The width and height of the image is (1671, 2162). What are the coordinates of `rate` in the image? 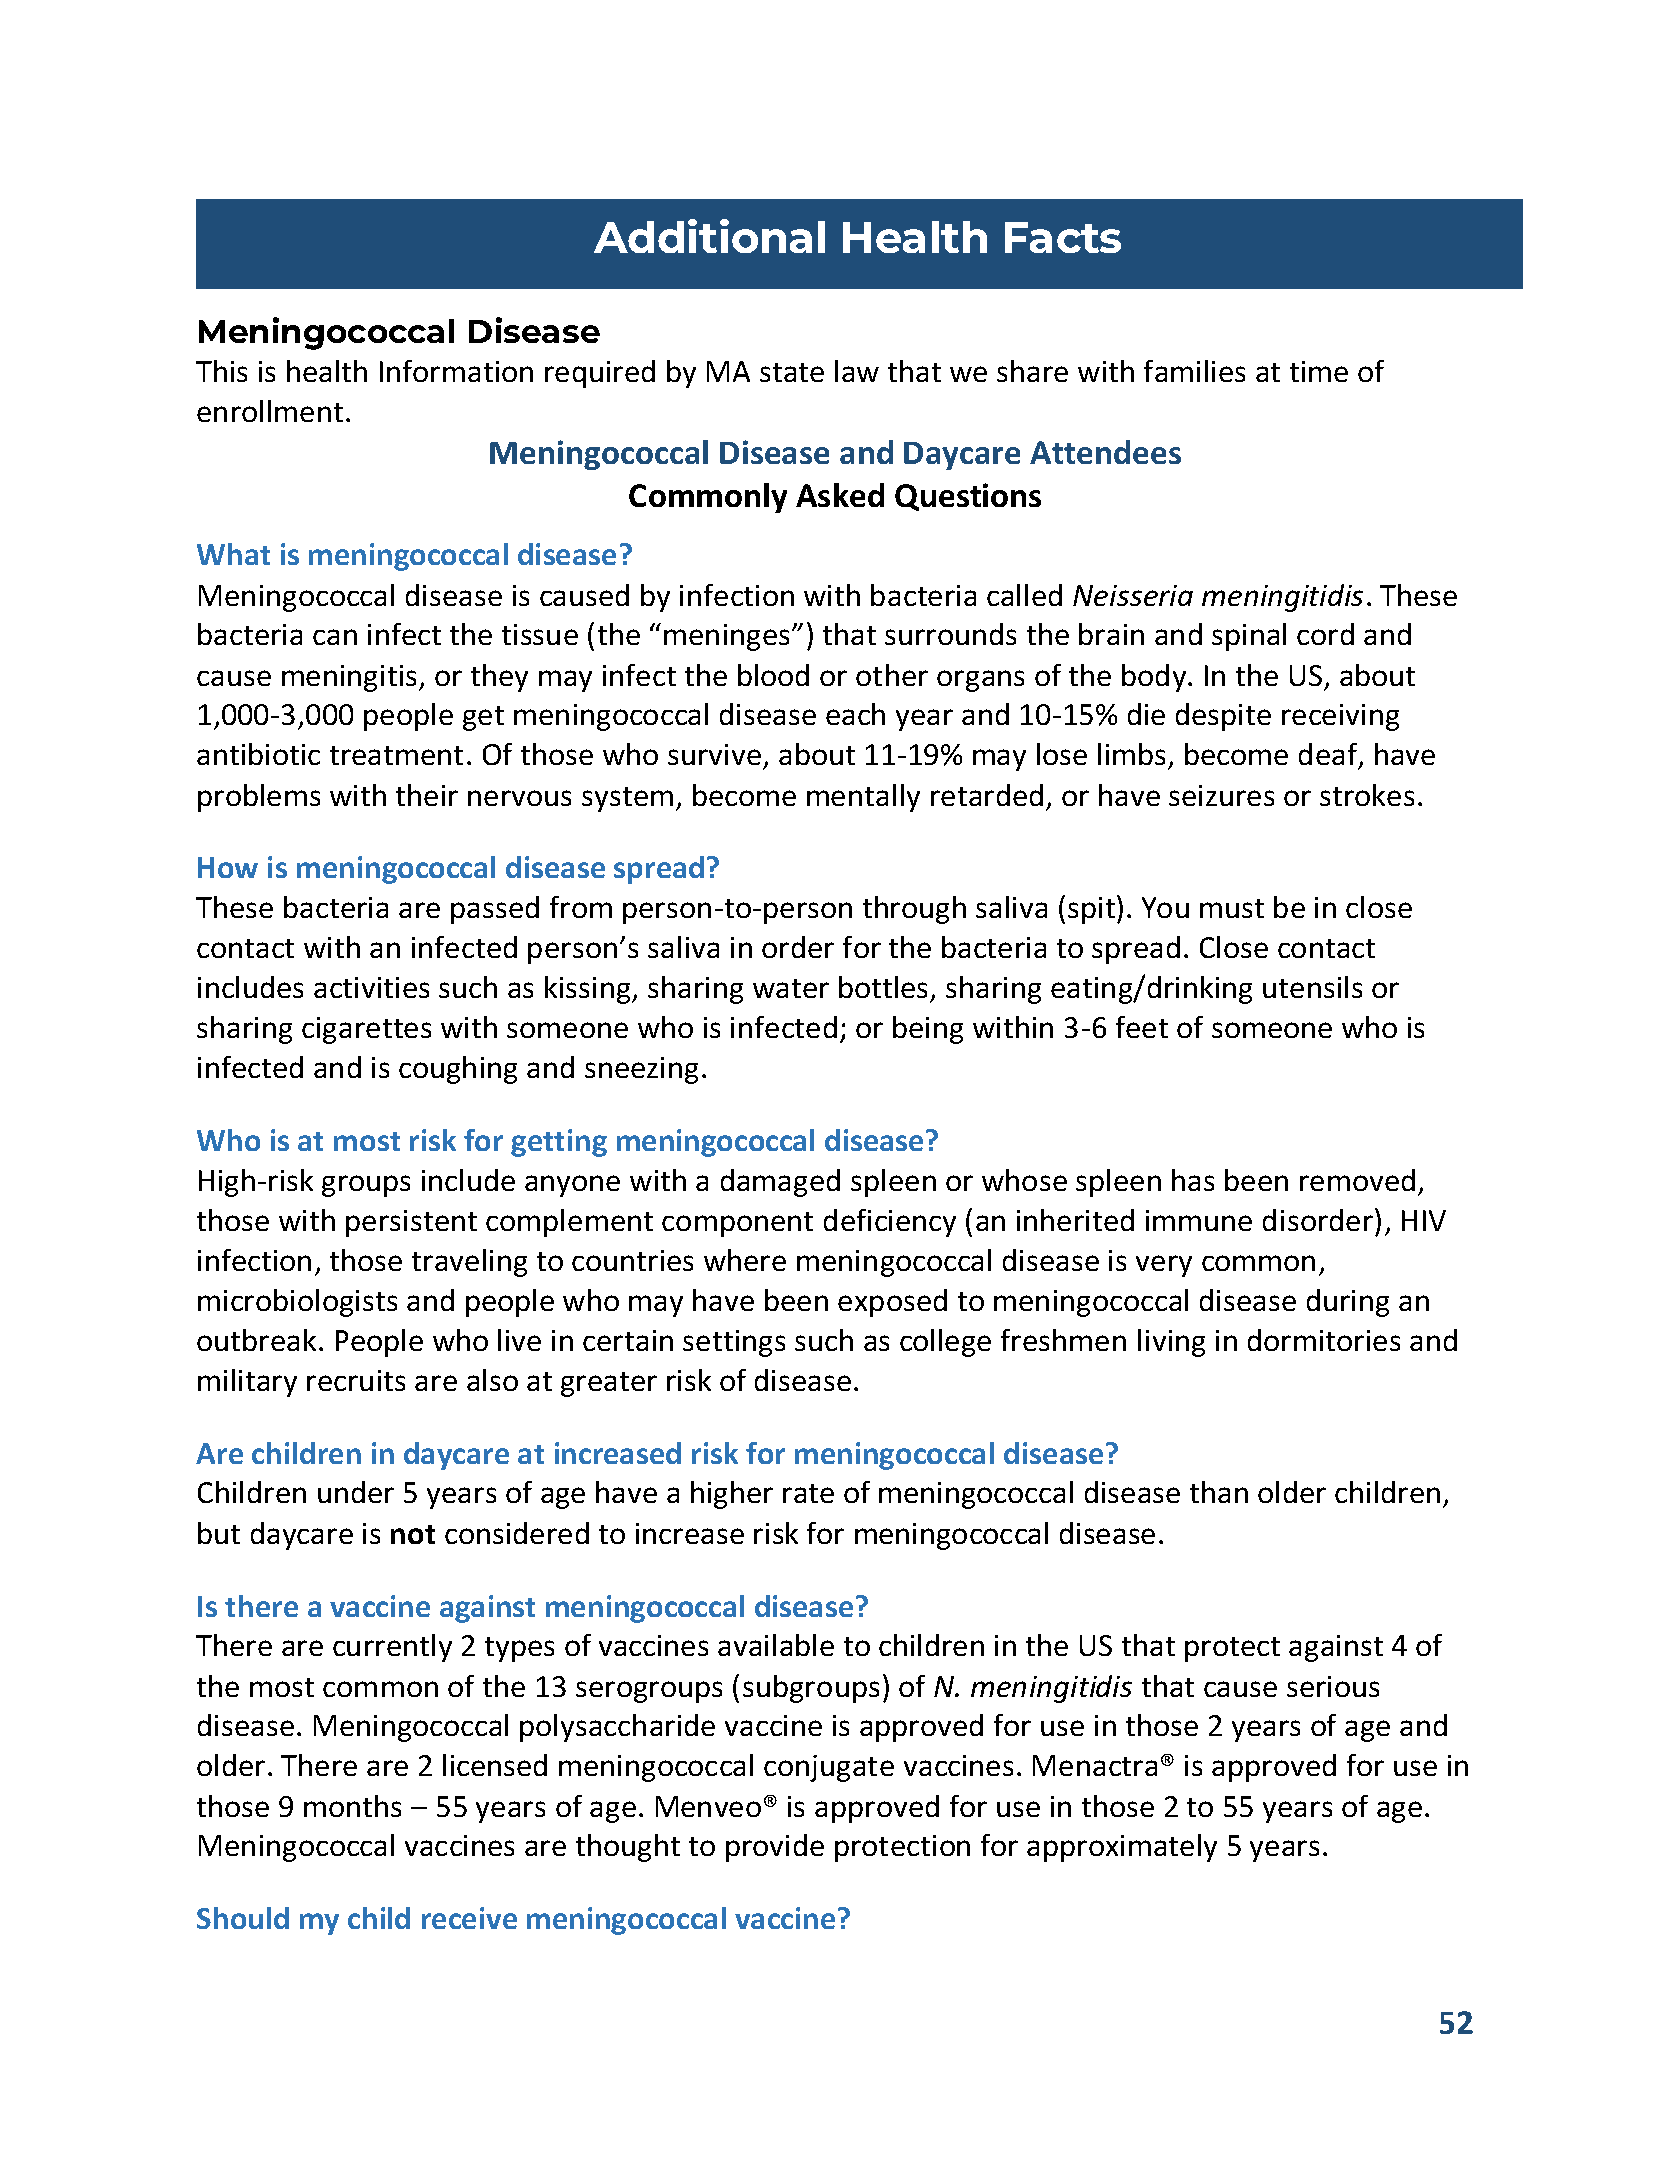 It's located at (808, 1493).
